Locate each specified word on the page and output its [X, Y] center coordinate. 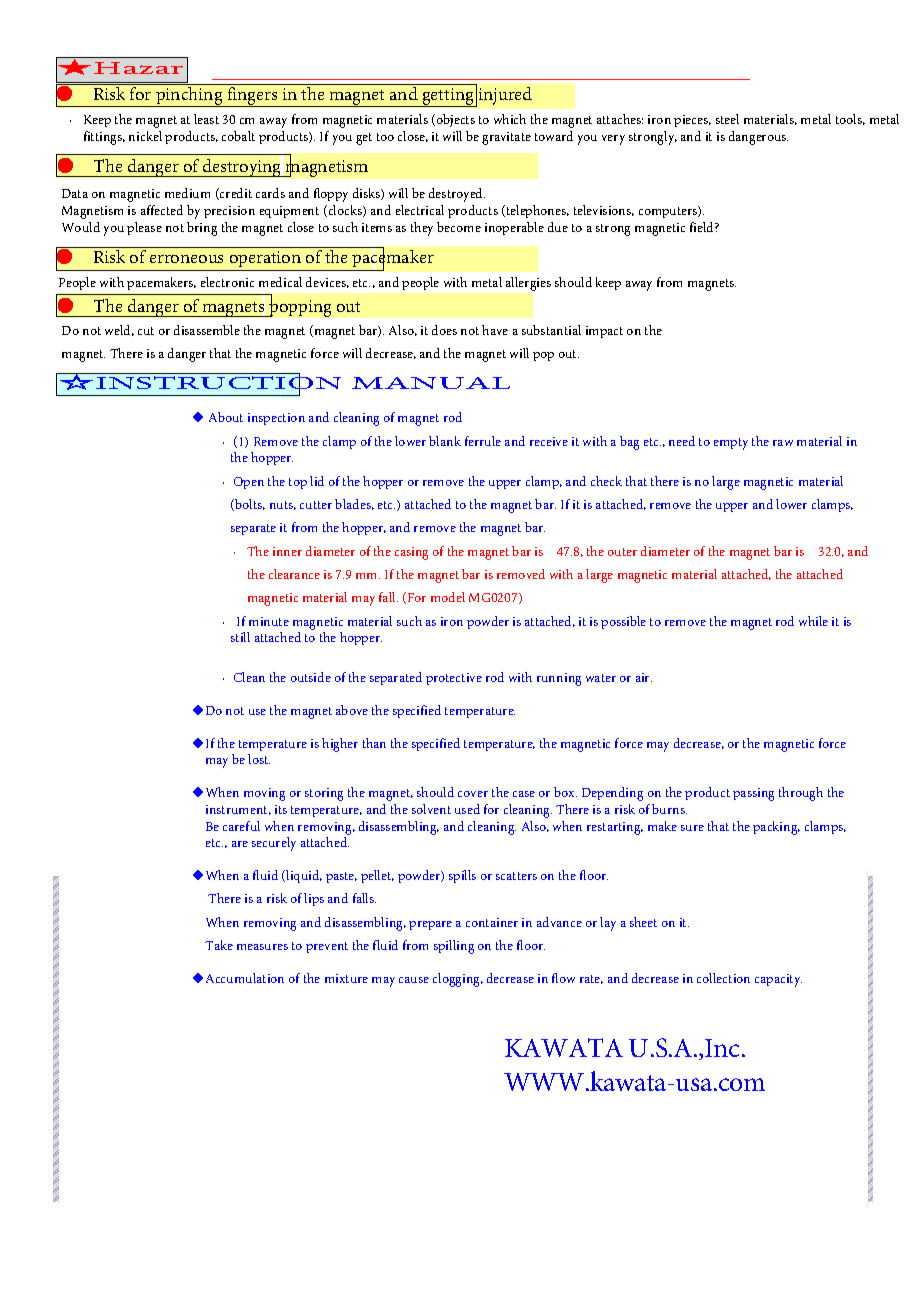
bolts [249, 505]
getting [448, 97]
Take [219, 945]
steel [727, 119]
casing [411, 553]
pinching [189, 95]
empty [731, 444]
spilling [454, 947]
